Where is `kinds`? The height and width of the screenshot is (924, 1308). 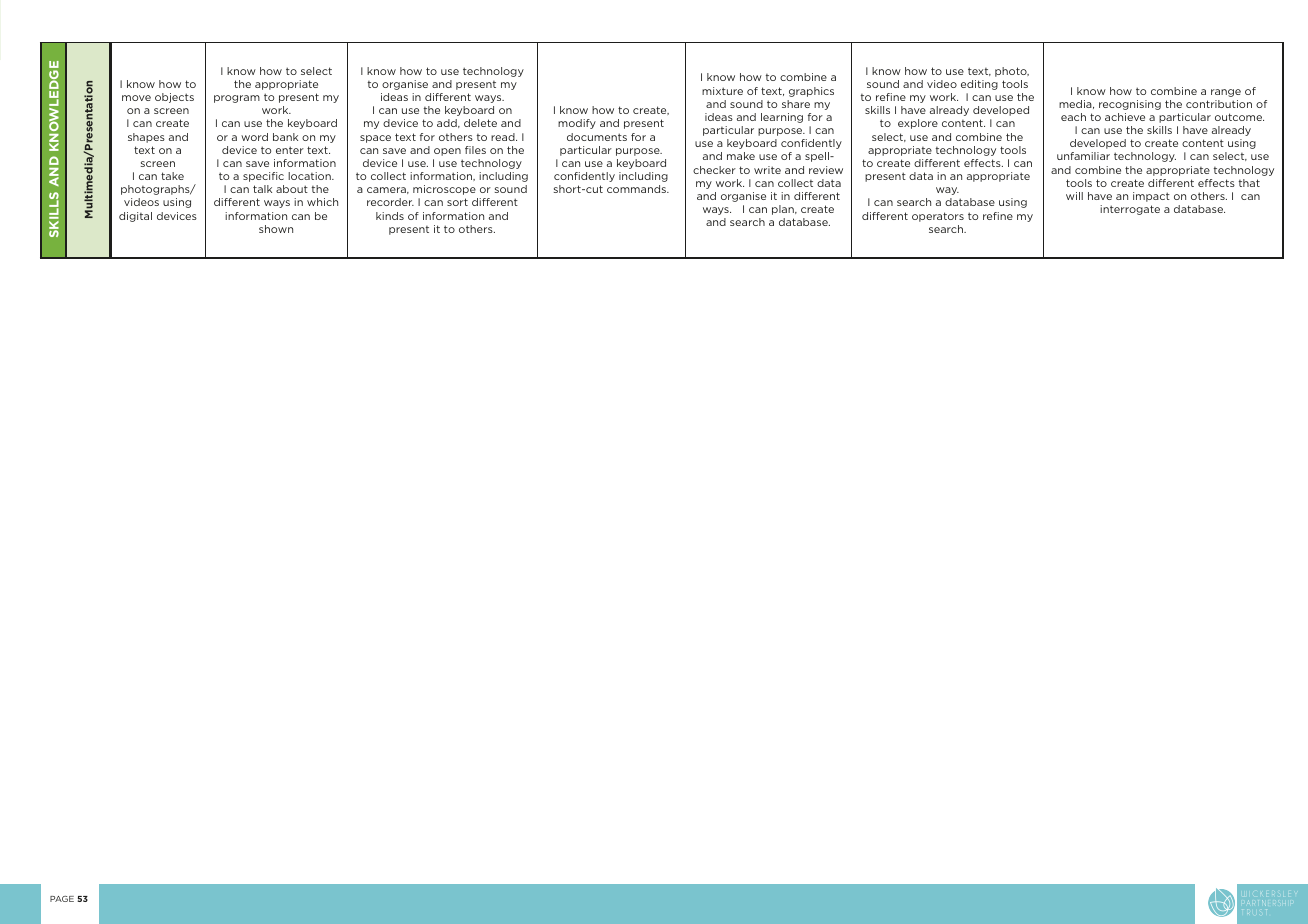
kinds is located at coordinates (390, 216).
